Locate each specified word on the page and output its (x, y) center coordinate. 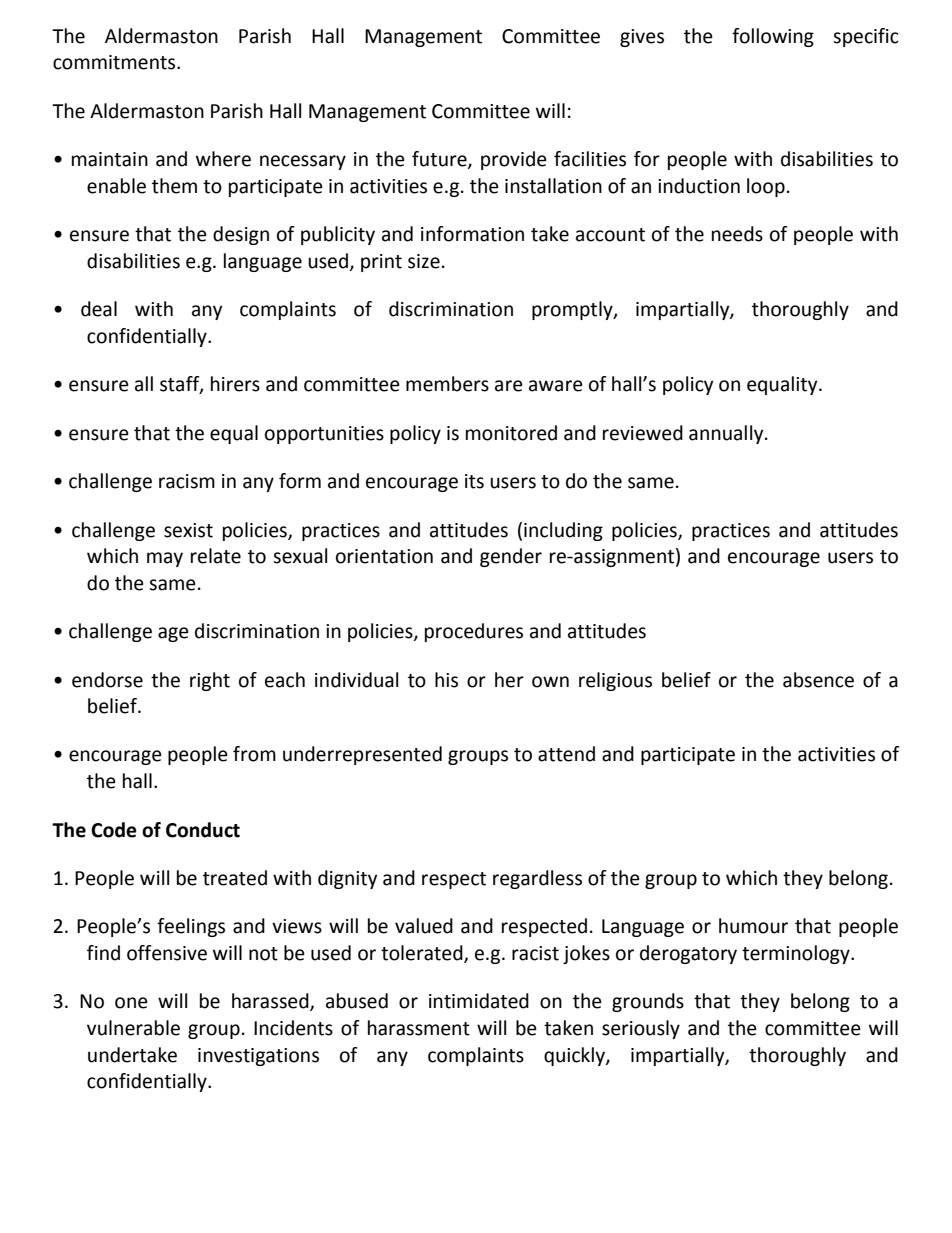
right (210, 681)
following (773, 37)
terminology (797, 954)
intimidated (479, 1001)
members (447, 384)
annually (727, 434)
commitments (115, 62)
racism (187, 481)
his (446, 680)
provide (514, 160)
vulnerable (133, 1028)
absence (818, 680)
